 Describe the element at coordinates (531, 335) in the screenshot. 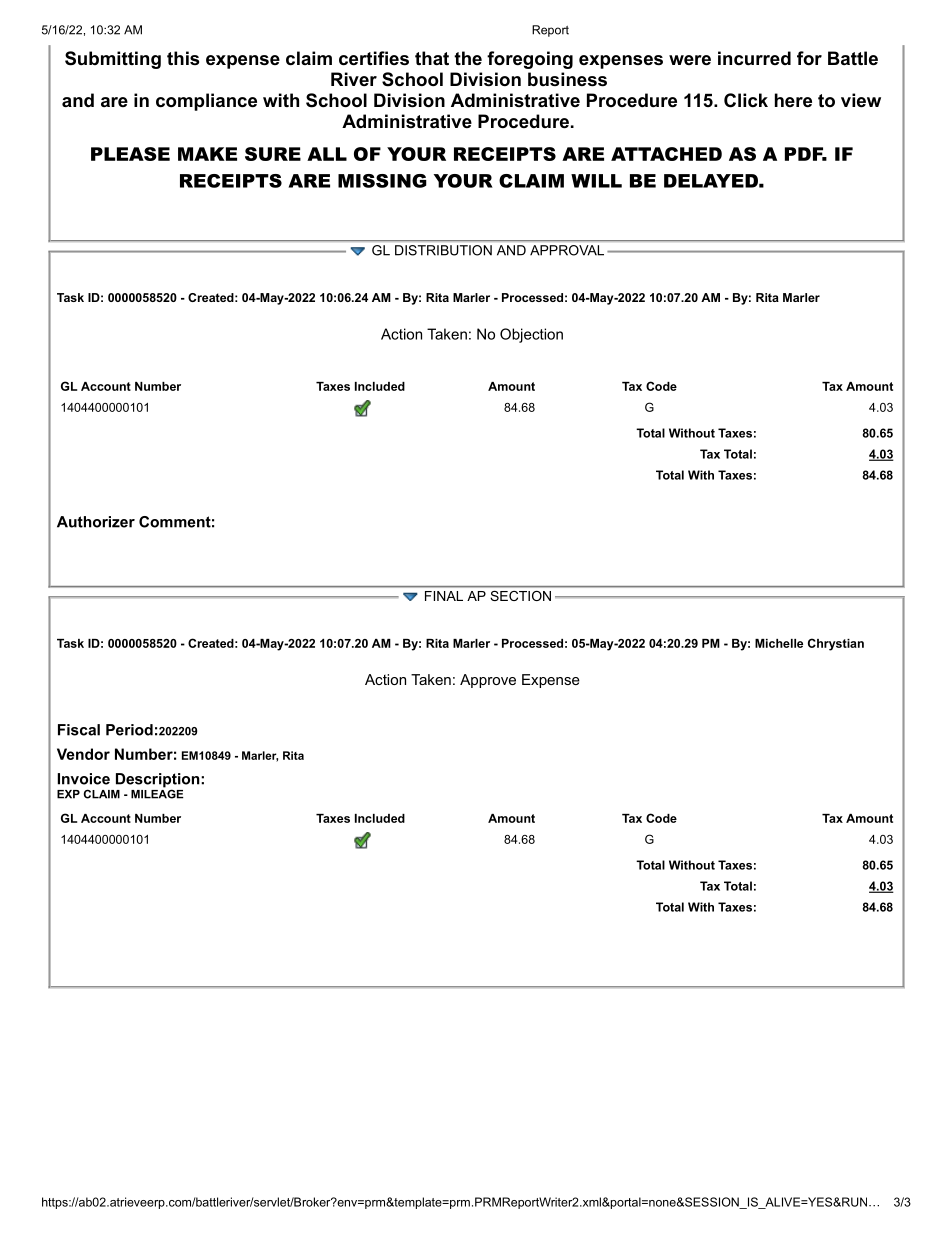

I see `Objection` at that location.
